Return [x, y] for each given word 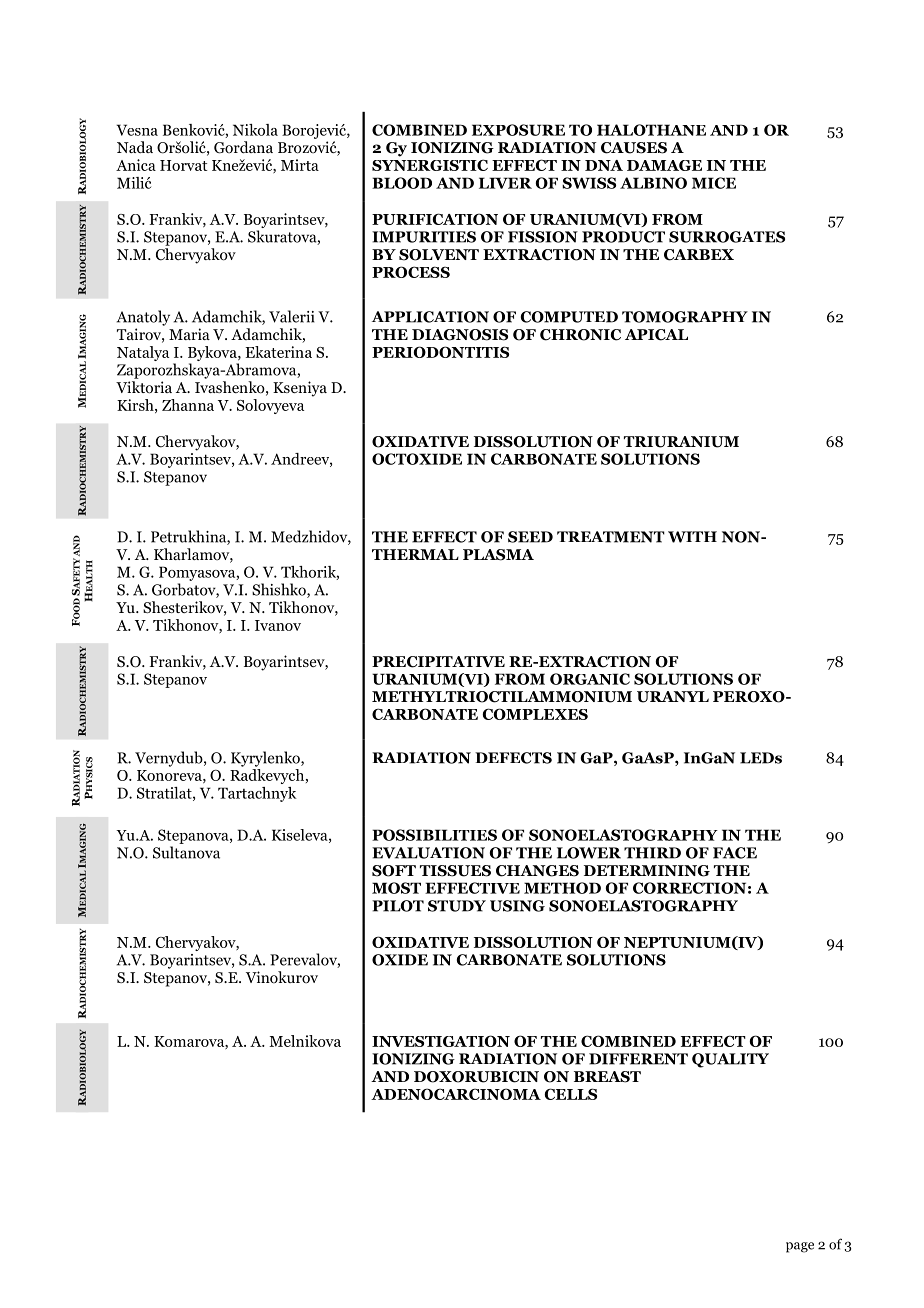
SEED [530, 537]
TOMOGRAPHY [685, 317]
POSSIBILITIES [434, 835]
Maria [189, 334]
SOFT [394, 871]
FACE [735, 853]
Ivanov [278, 625]
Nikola [255, 130]
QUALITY [730, 1060]
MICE [714, 183]
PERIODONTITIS [440, 352]
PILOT [398, 906]
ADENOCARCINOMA [456, 1094]
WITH [692, 537]
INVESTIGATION [441, 1041]
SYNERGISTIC [430, 165]
